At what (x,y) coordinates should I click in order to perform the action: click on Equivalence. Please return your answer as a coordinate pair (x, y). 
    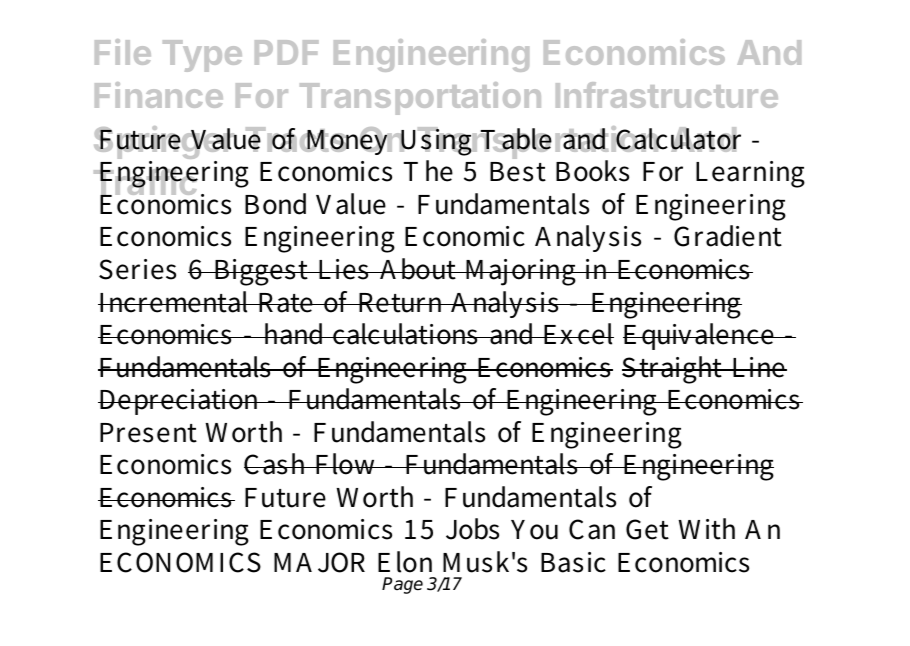
    Looking at the image, I should click on (699, 336).
